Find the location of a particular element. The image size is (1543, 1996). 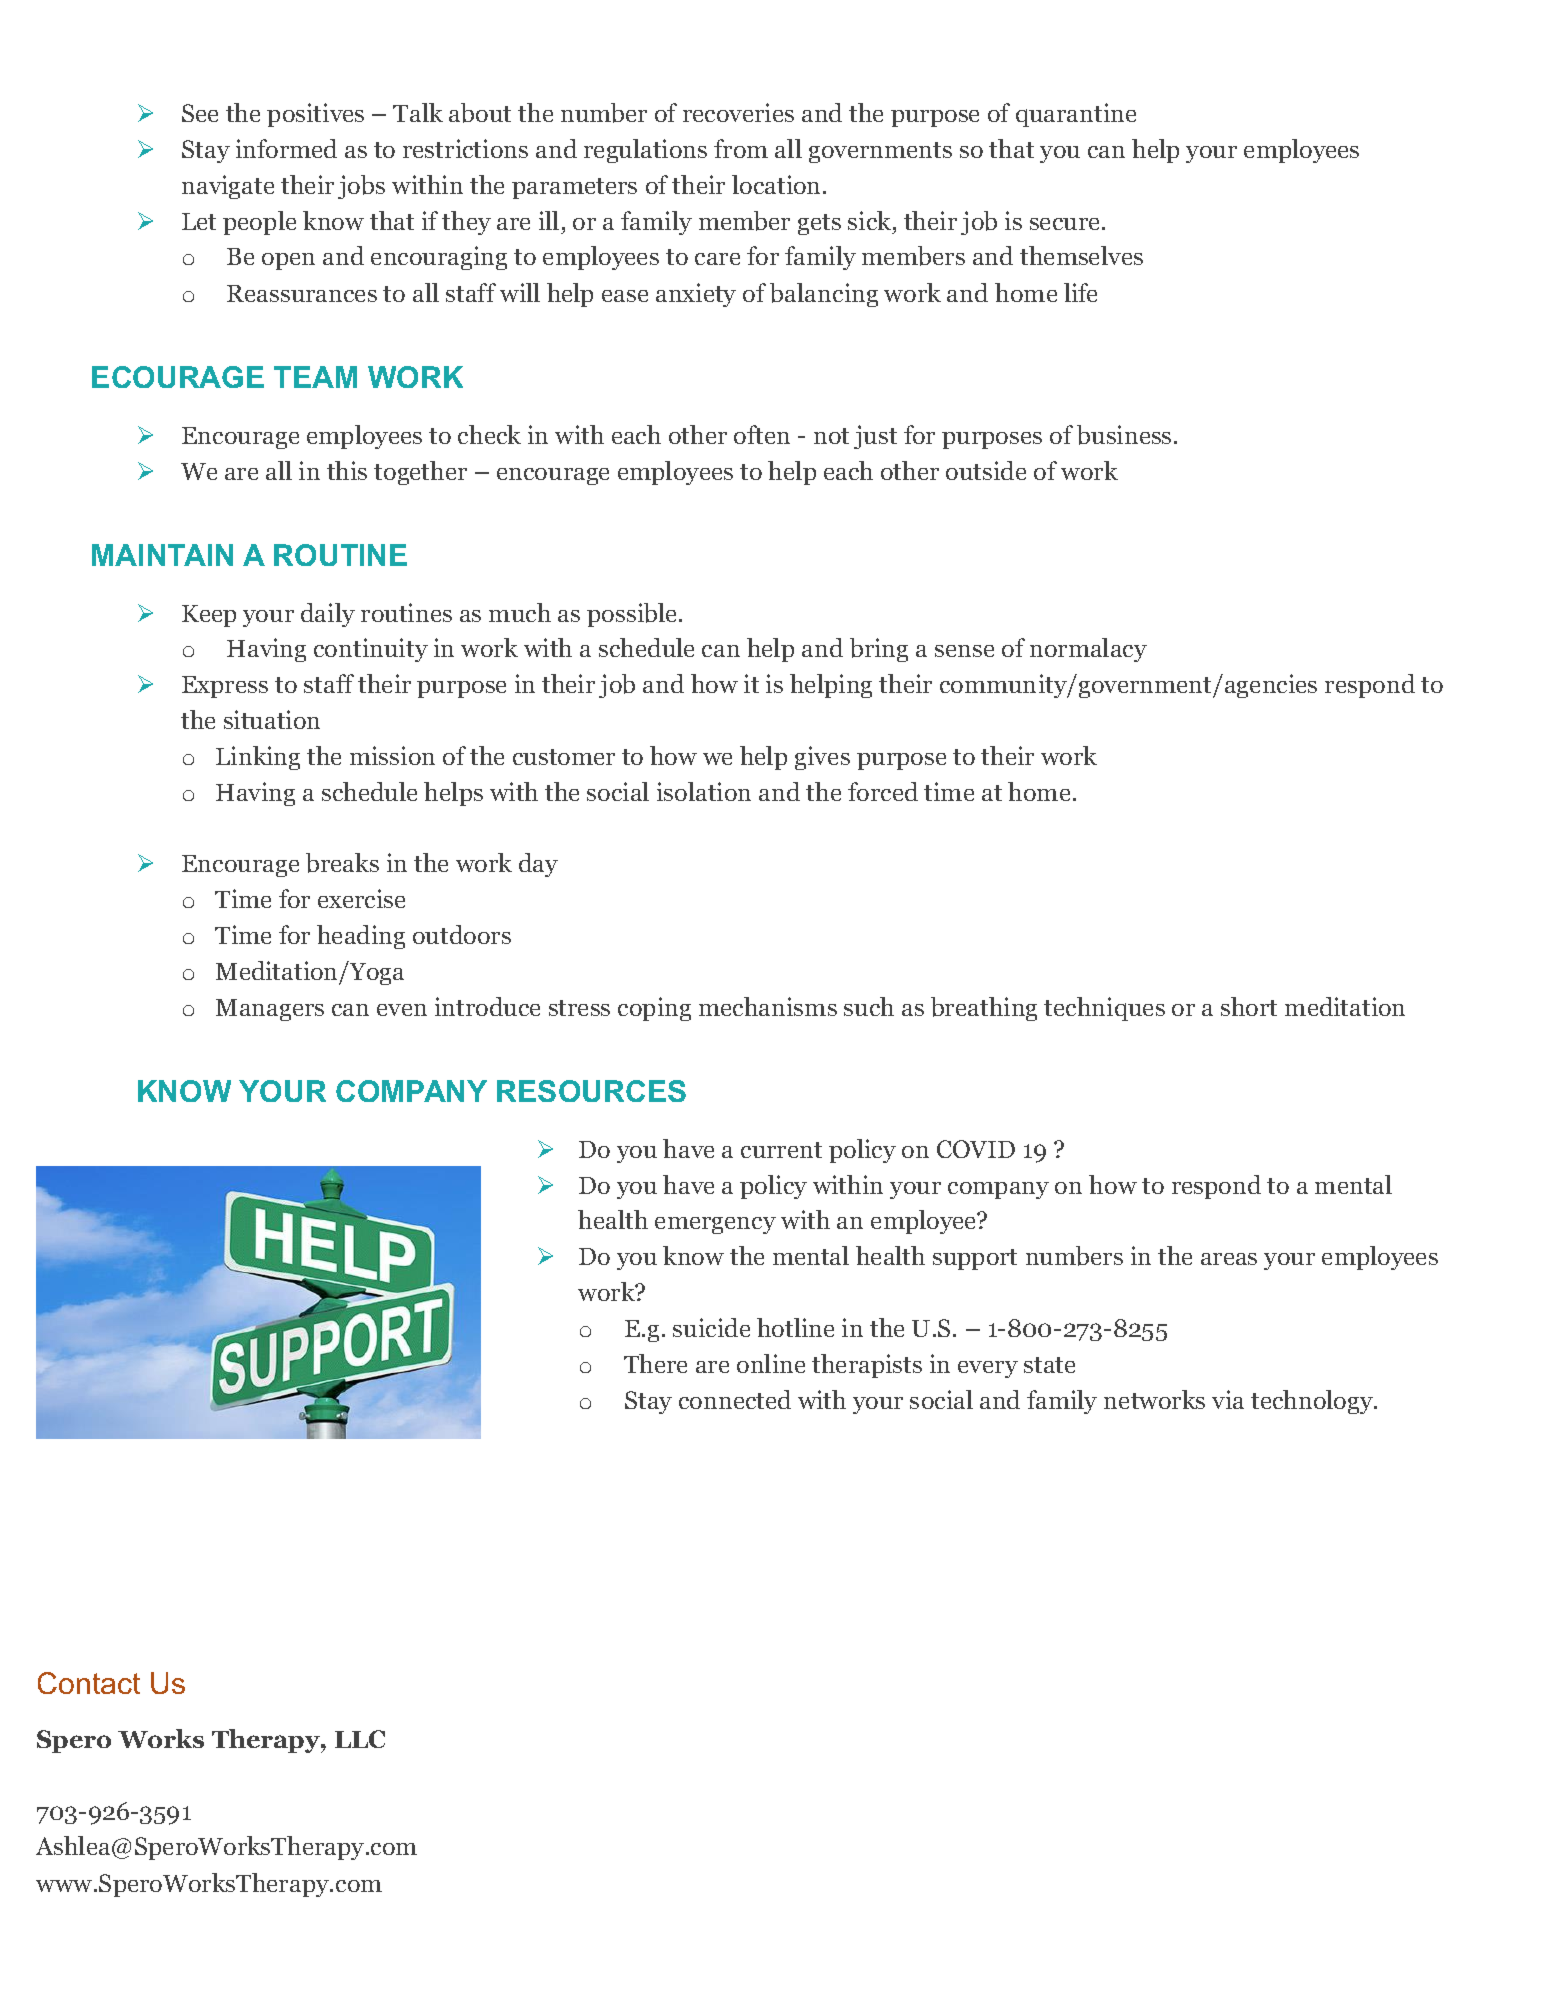

from is located at coordinates (741, 148).
